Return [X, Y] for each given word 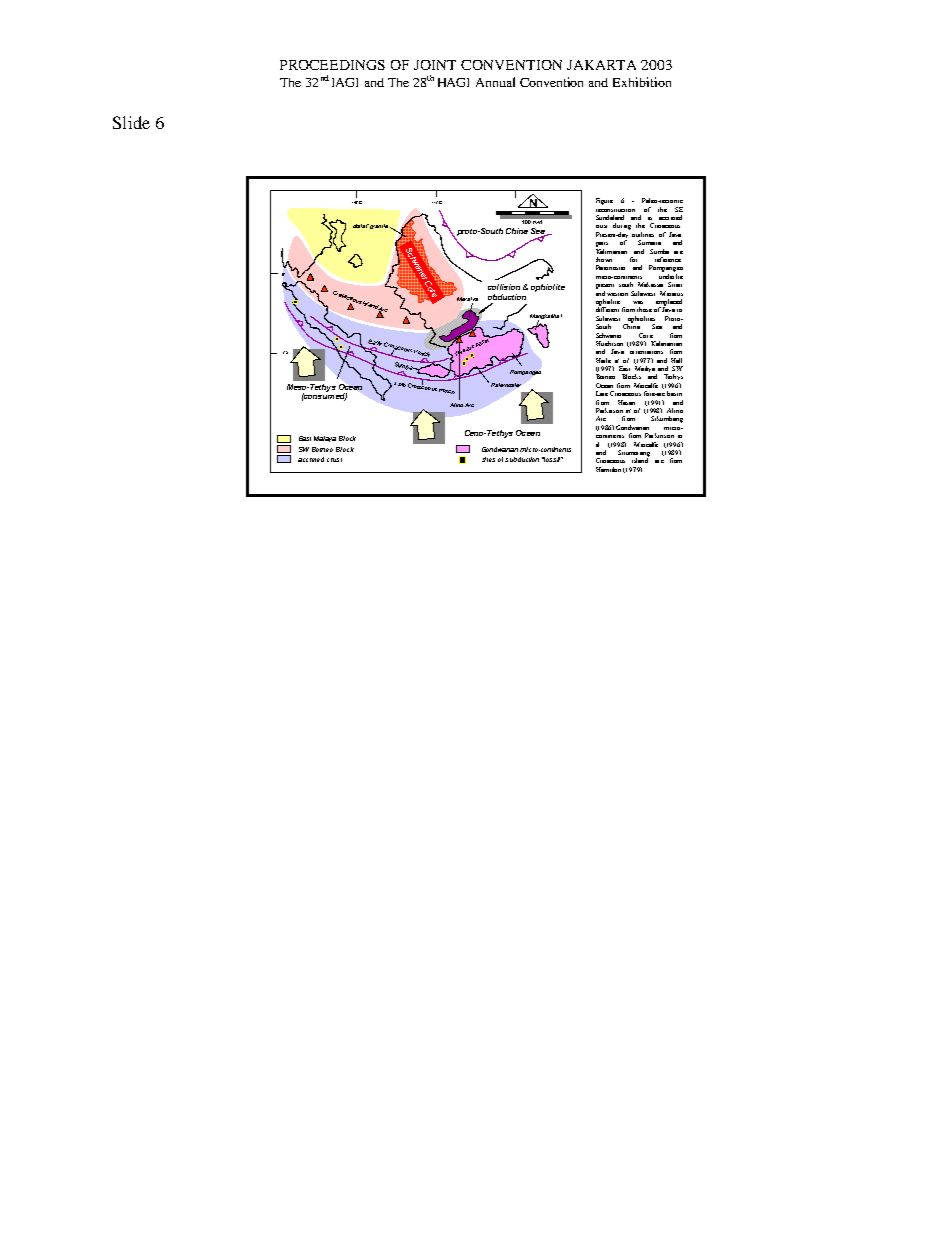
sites [488, 459]
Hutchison [609, 343]
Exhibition [642, 82]
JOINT [435, 65]
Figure [604, 201]
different [607, 308]
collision [504, 287]
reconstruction [615, 208]
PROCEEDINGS [332, 65]
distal [361, 226]
